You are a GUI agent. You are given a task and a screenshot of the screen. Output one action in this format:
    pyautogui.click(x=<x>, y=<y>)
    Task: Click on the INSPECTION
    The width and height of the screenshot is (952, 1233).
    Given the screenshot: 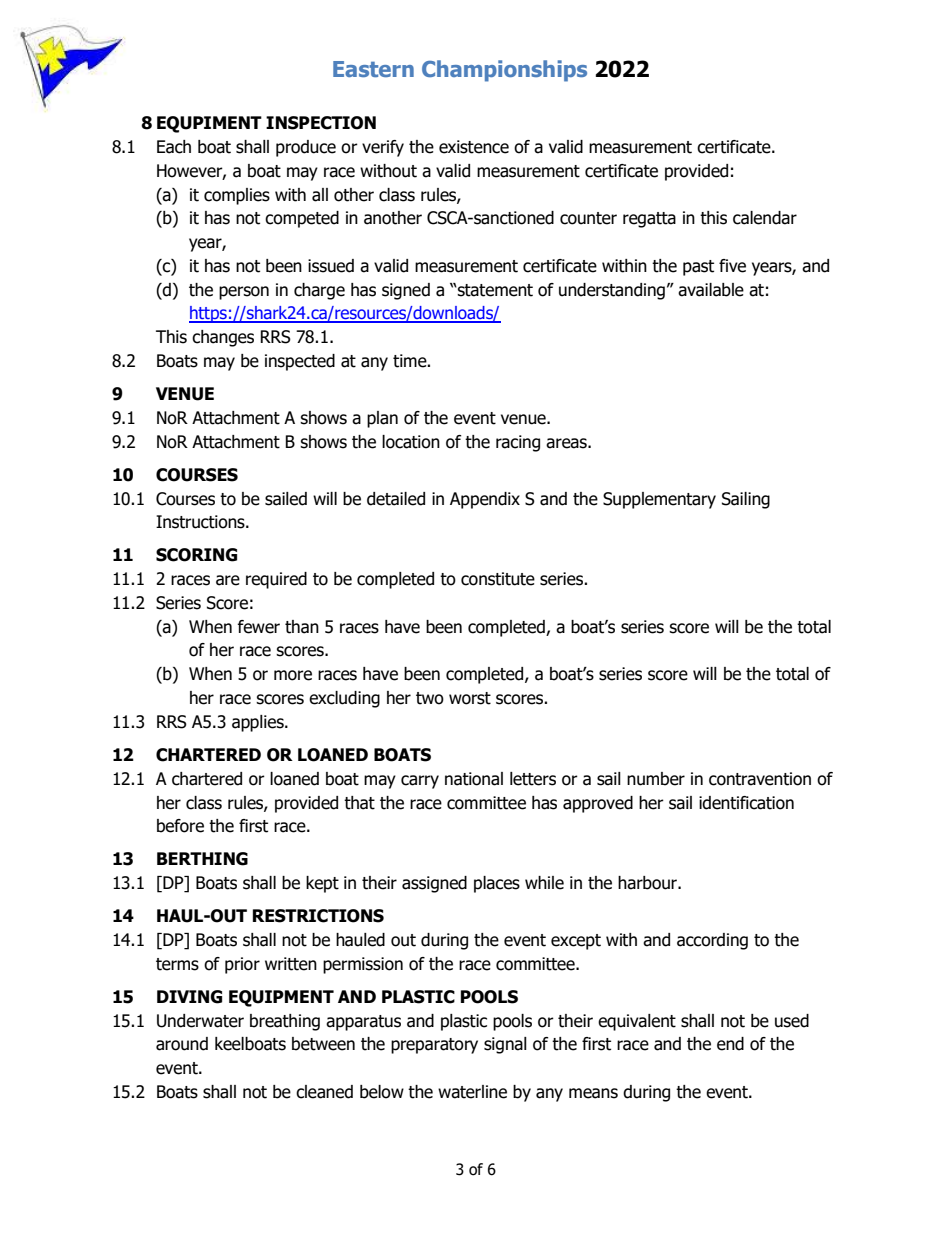 What is the action you would take?
    pyautogui.click(x=321, y=123)
